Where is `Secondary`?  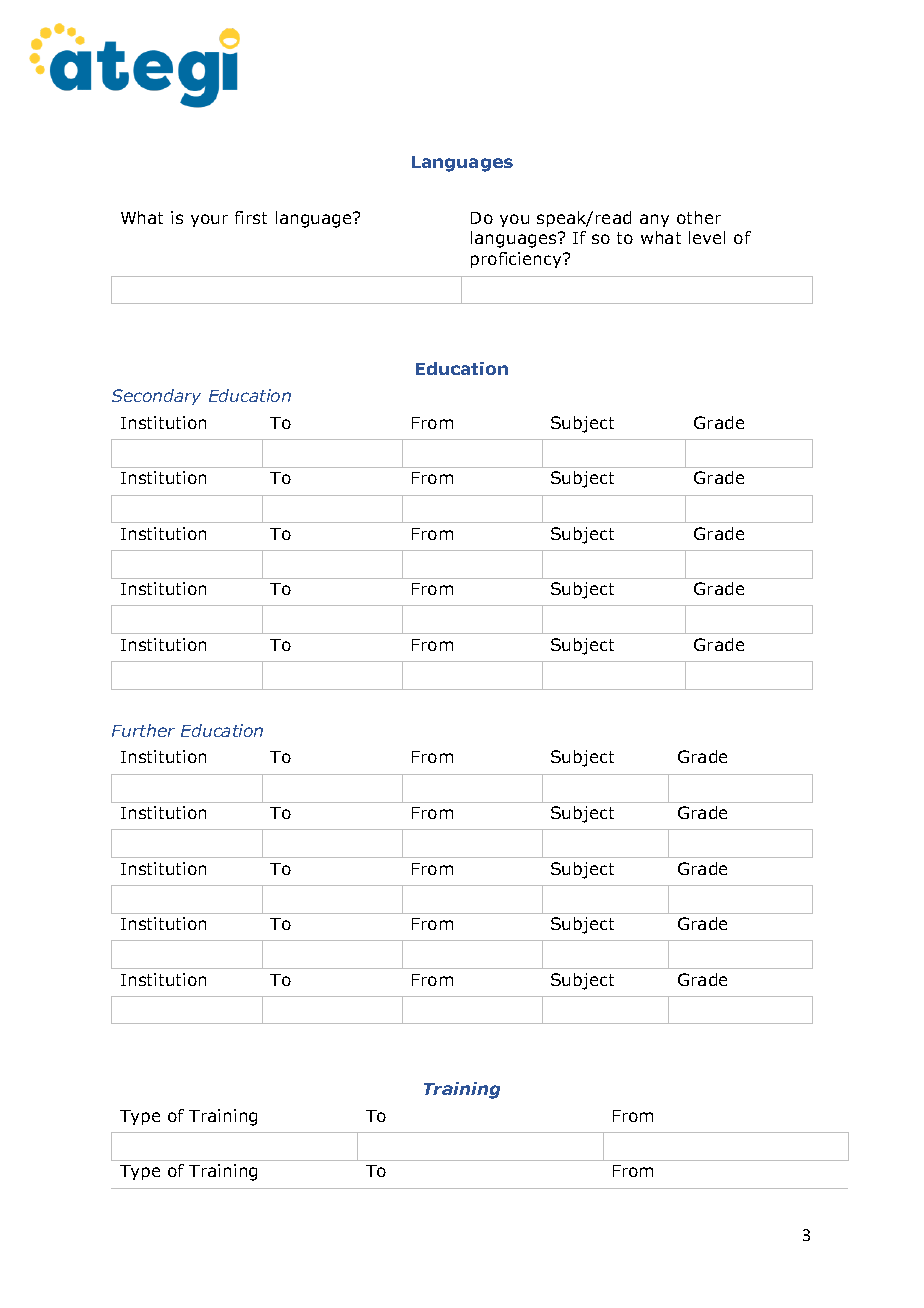 Secondary is located at coordinates (156, 397).
